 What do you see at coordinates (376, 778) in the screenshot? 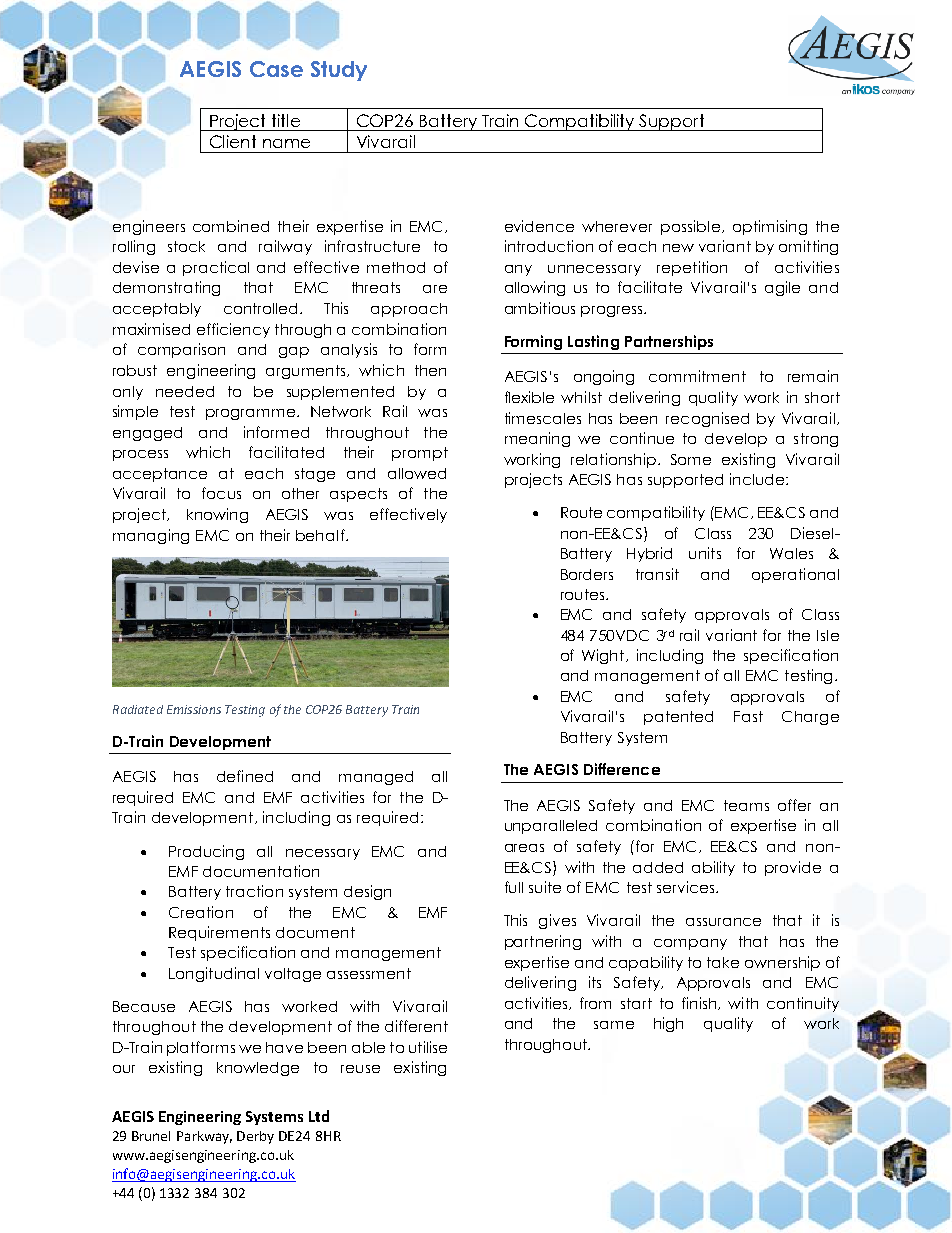
I see `managed` at bounding box center [376, 778].
